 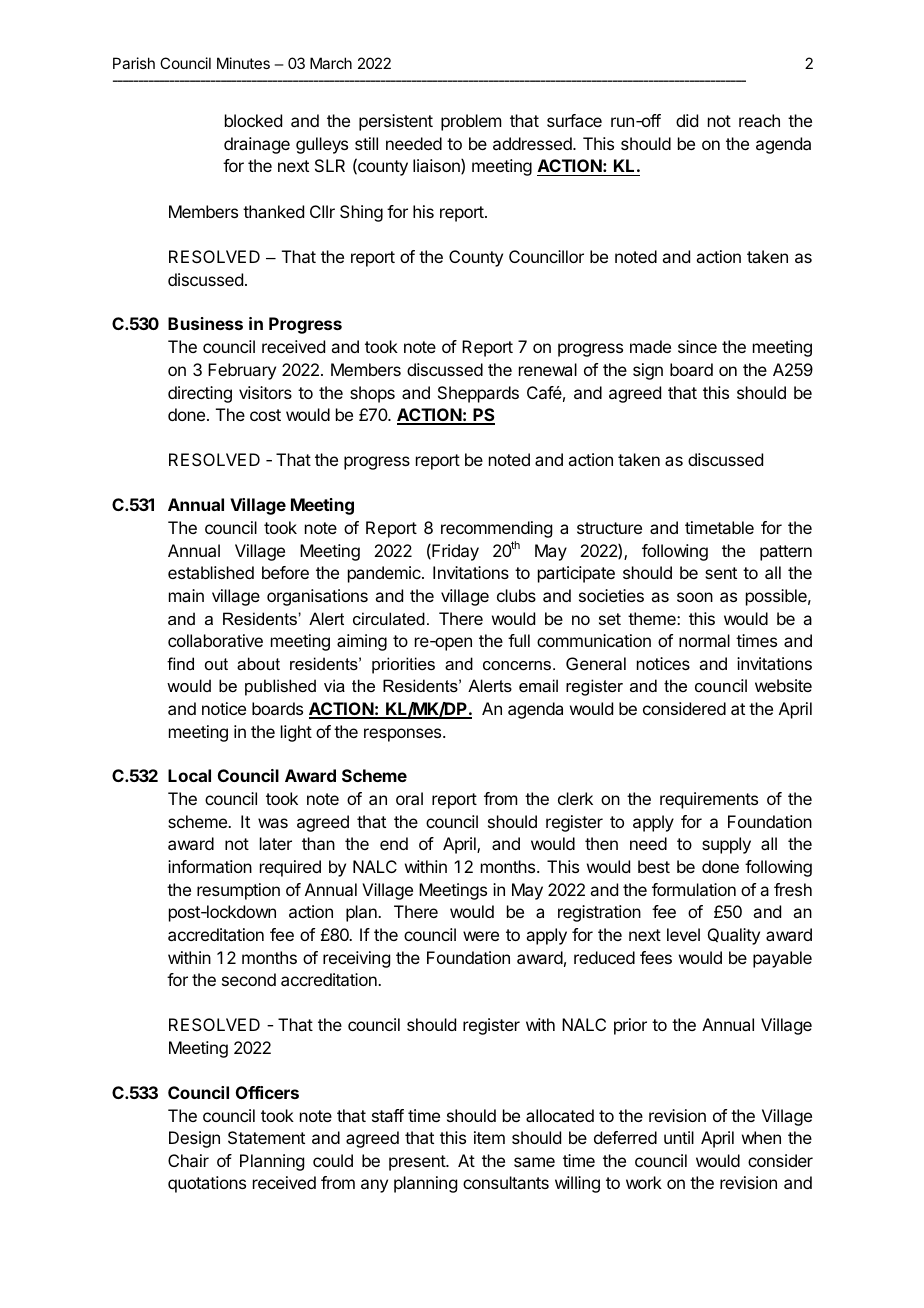 What do you see at coordinates (471, 122) in the image?
I see `problem` at bounding box center [471, 122].
